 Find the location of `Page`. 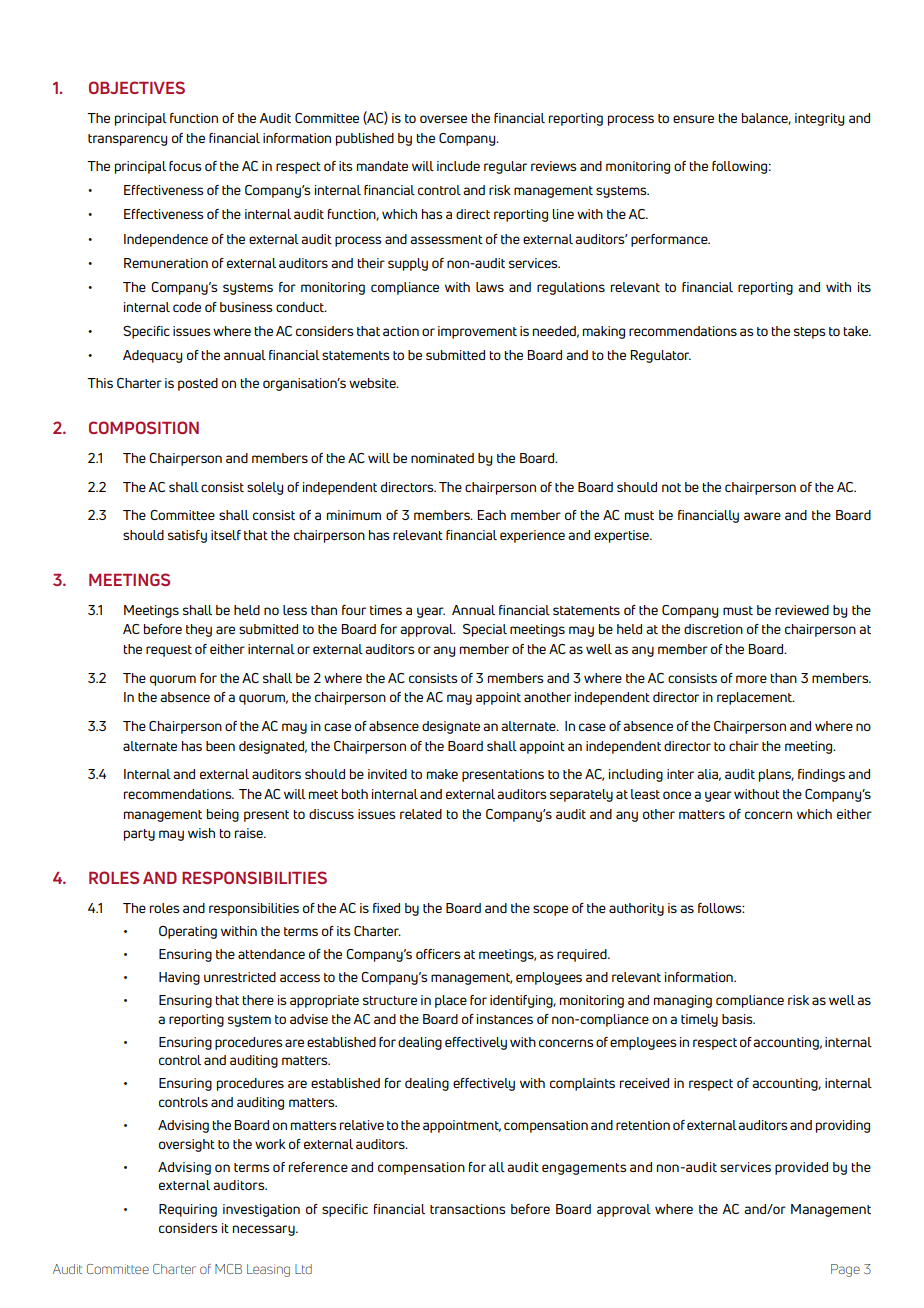

Page is located at coordinates (845, 1270).
